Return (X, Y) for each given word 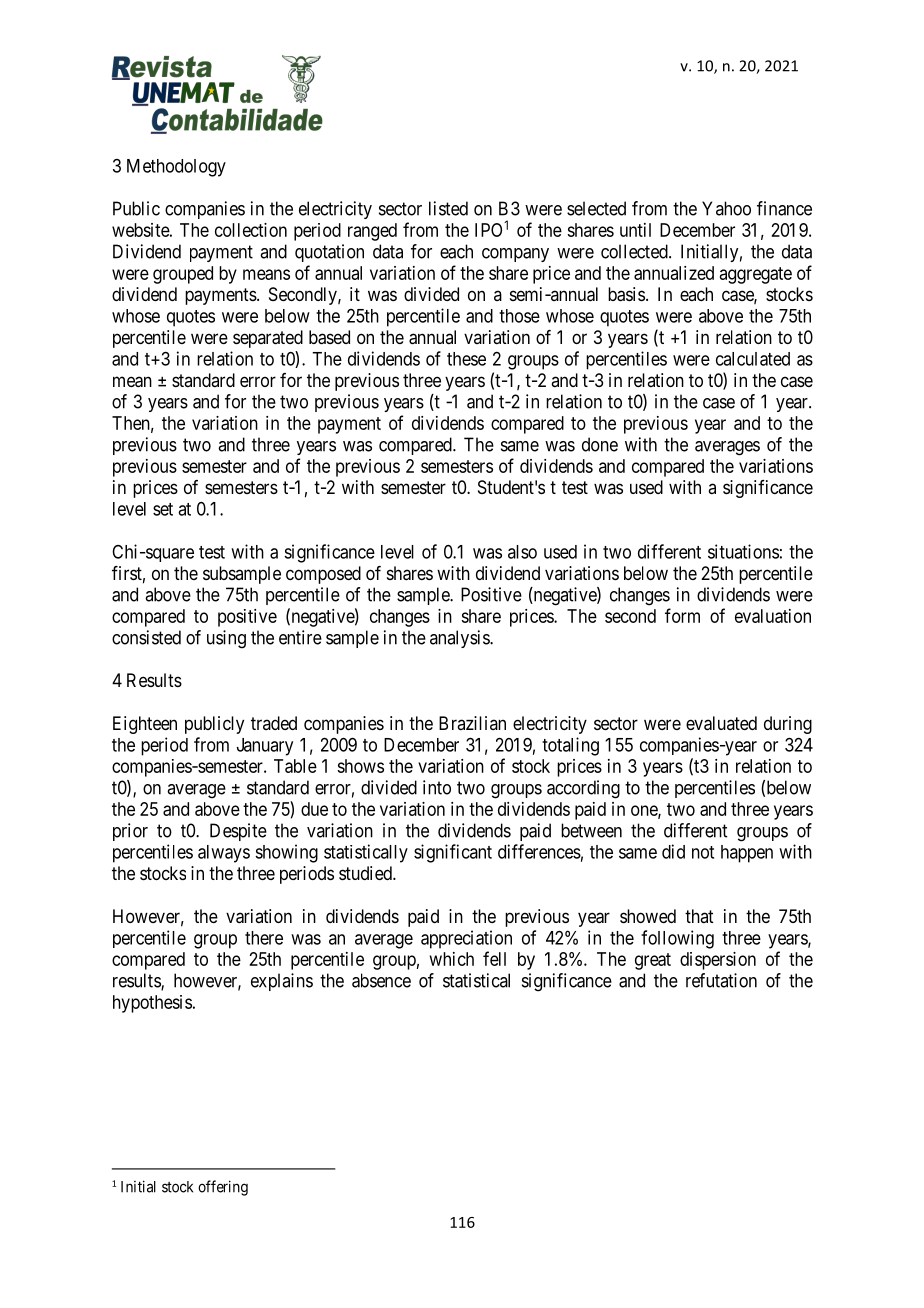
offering (223, 1188)
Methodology (176, 168)
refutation (721, 980)
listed (448, 208)
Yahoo (726, 208)
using (226, 639)
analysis (460, 639)
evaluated (721, 723)
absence (381, 980)
